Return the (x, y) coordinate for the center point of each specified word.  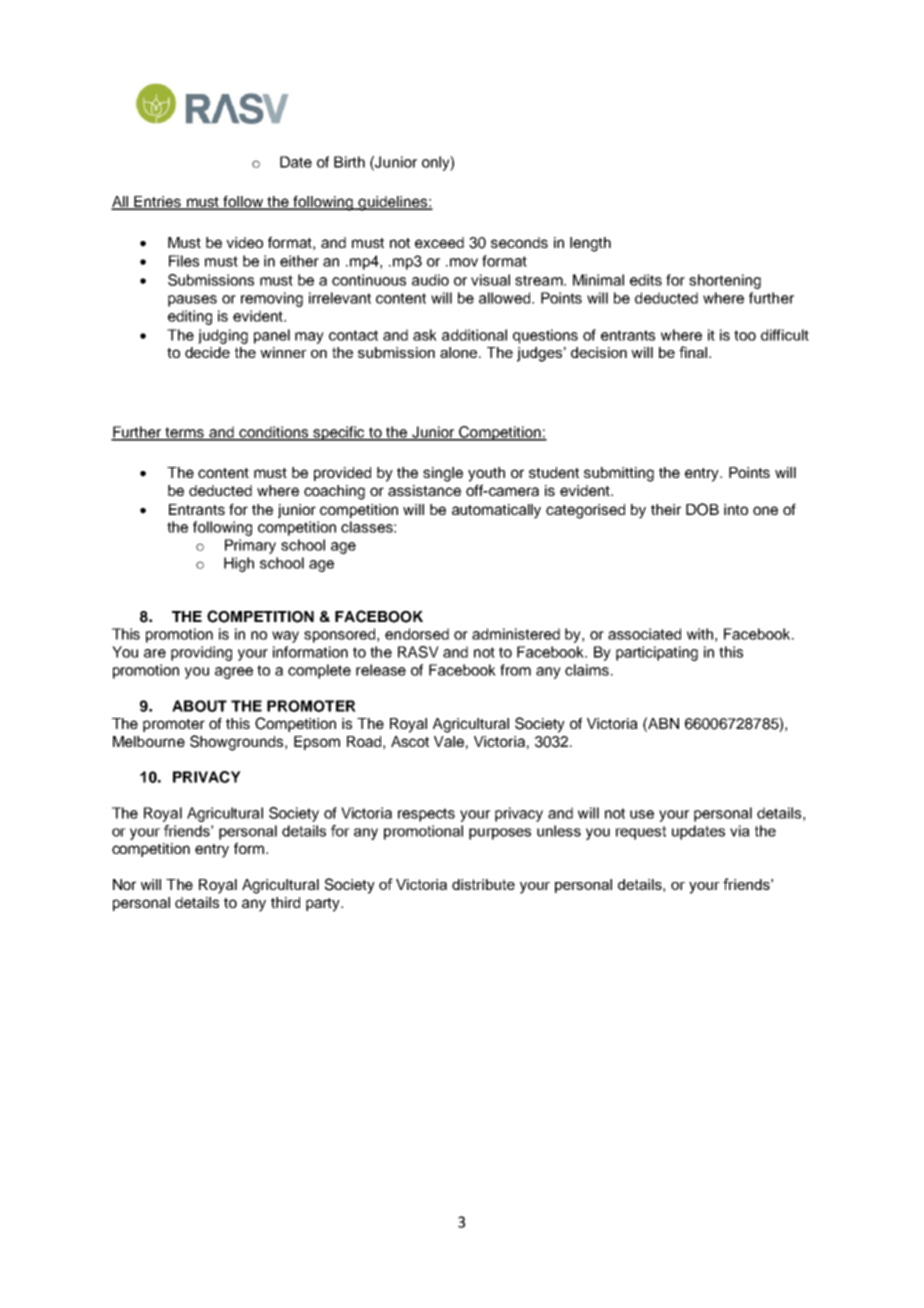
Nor (124, 884)
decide (207, 352)
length (590, 244)
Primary (250, 546)
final (693, 352)
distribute (483, 884)
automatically (496, 511)
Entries (157, 203)
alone (460, 352)
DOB (702, 509)
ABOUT (199, 706)
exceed (439, 242)
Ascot (410, 741)
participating (657, 653)
